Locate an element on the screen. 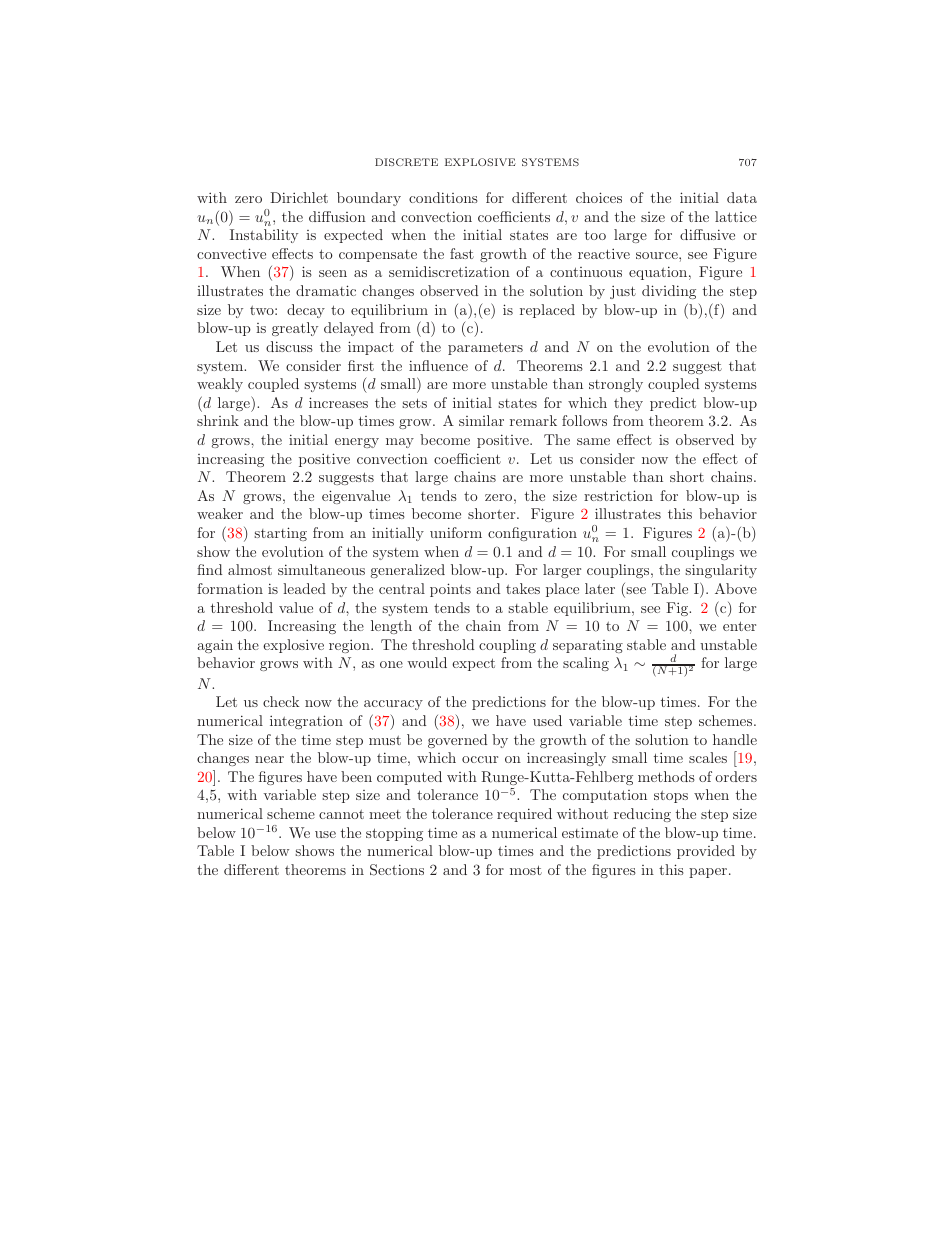 The image size is (952, 1233). required is located at coordinates (524, 815).
